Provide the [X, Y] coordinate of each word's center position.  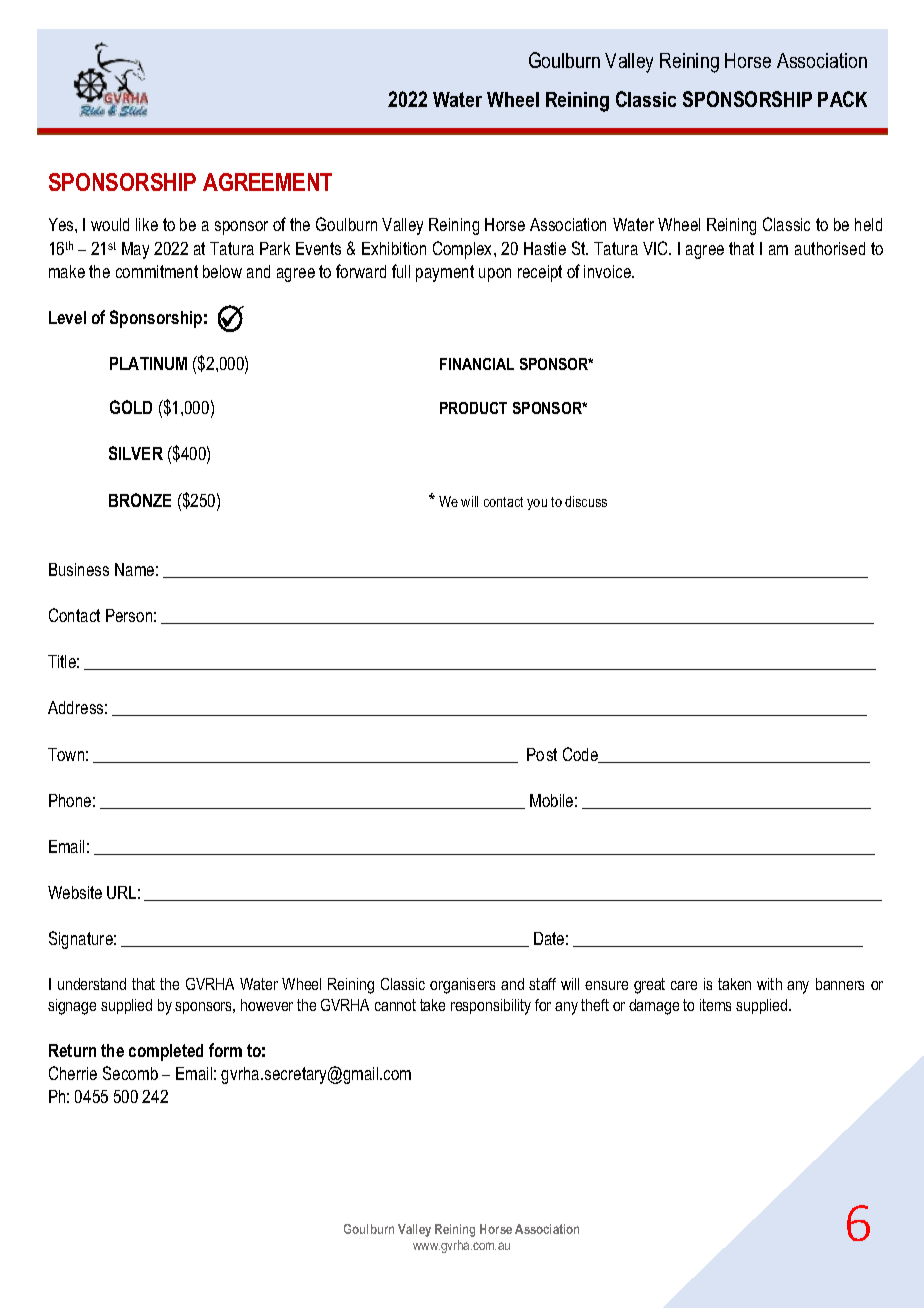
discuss [586, 501]
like [147, 224]
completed [166, 1052]
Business [79, 569]
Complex [464, 250]
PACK [842, 99]
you [537, 504]
